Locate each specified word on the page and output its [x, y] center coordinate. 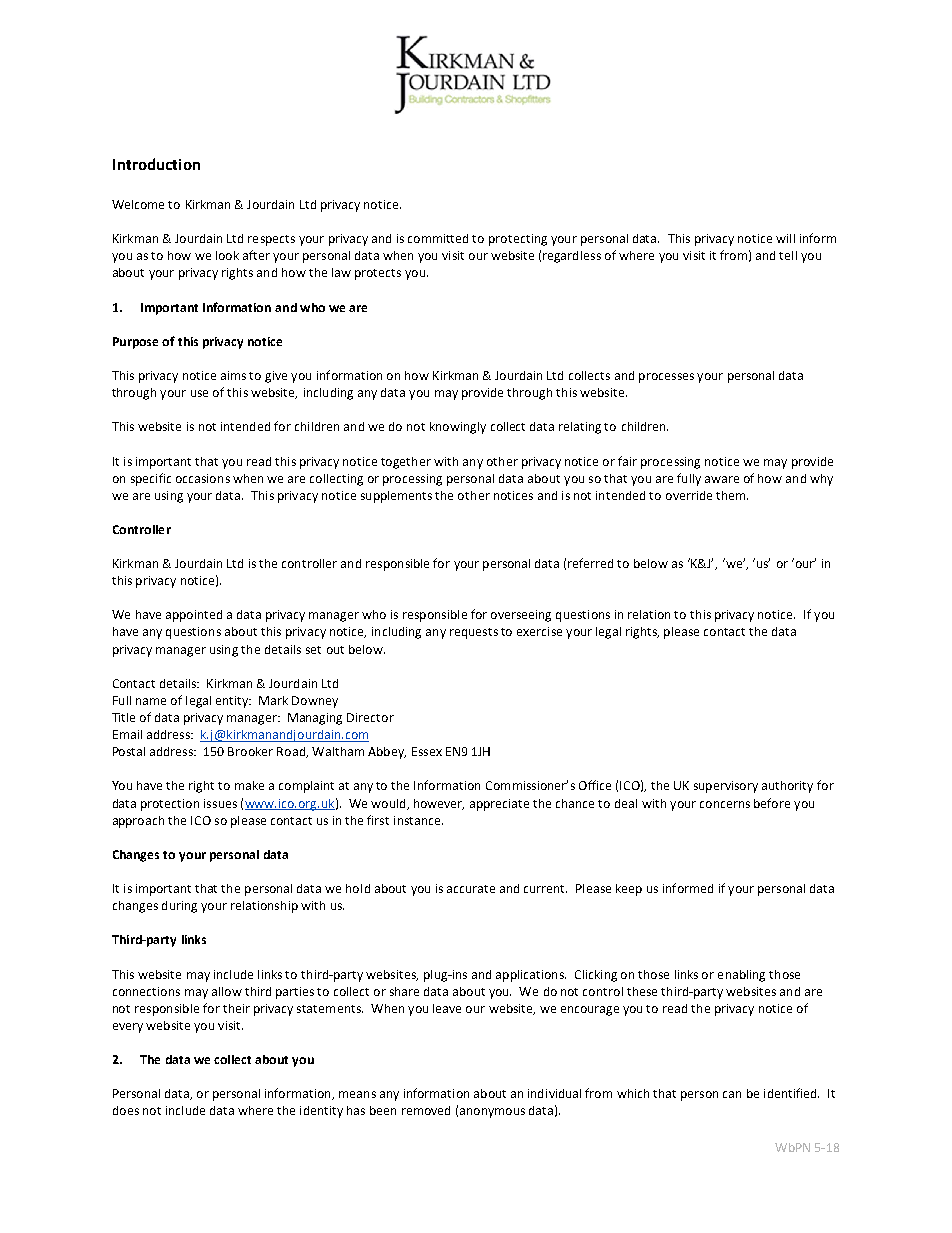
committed [438, 238]
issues [220, 803]
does [126, 1110]
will [785, 238]
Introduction [156, 164]
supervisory [726, 787]
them [732, 495]
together [406, 463]
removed [426, 1110]
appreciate [499, 805]
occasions [203, 478]
